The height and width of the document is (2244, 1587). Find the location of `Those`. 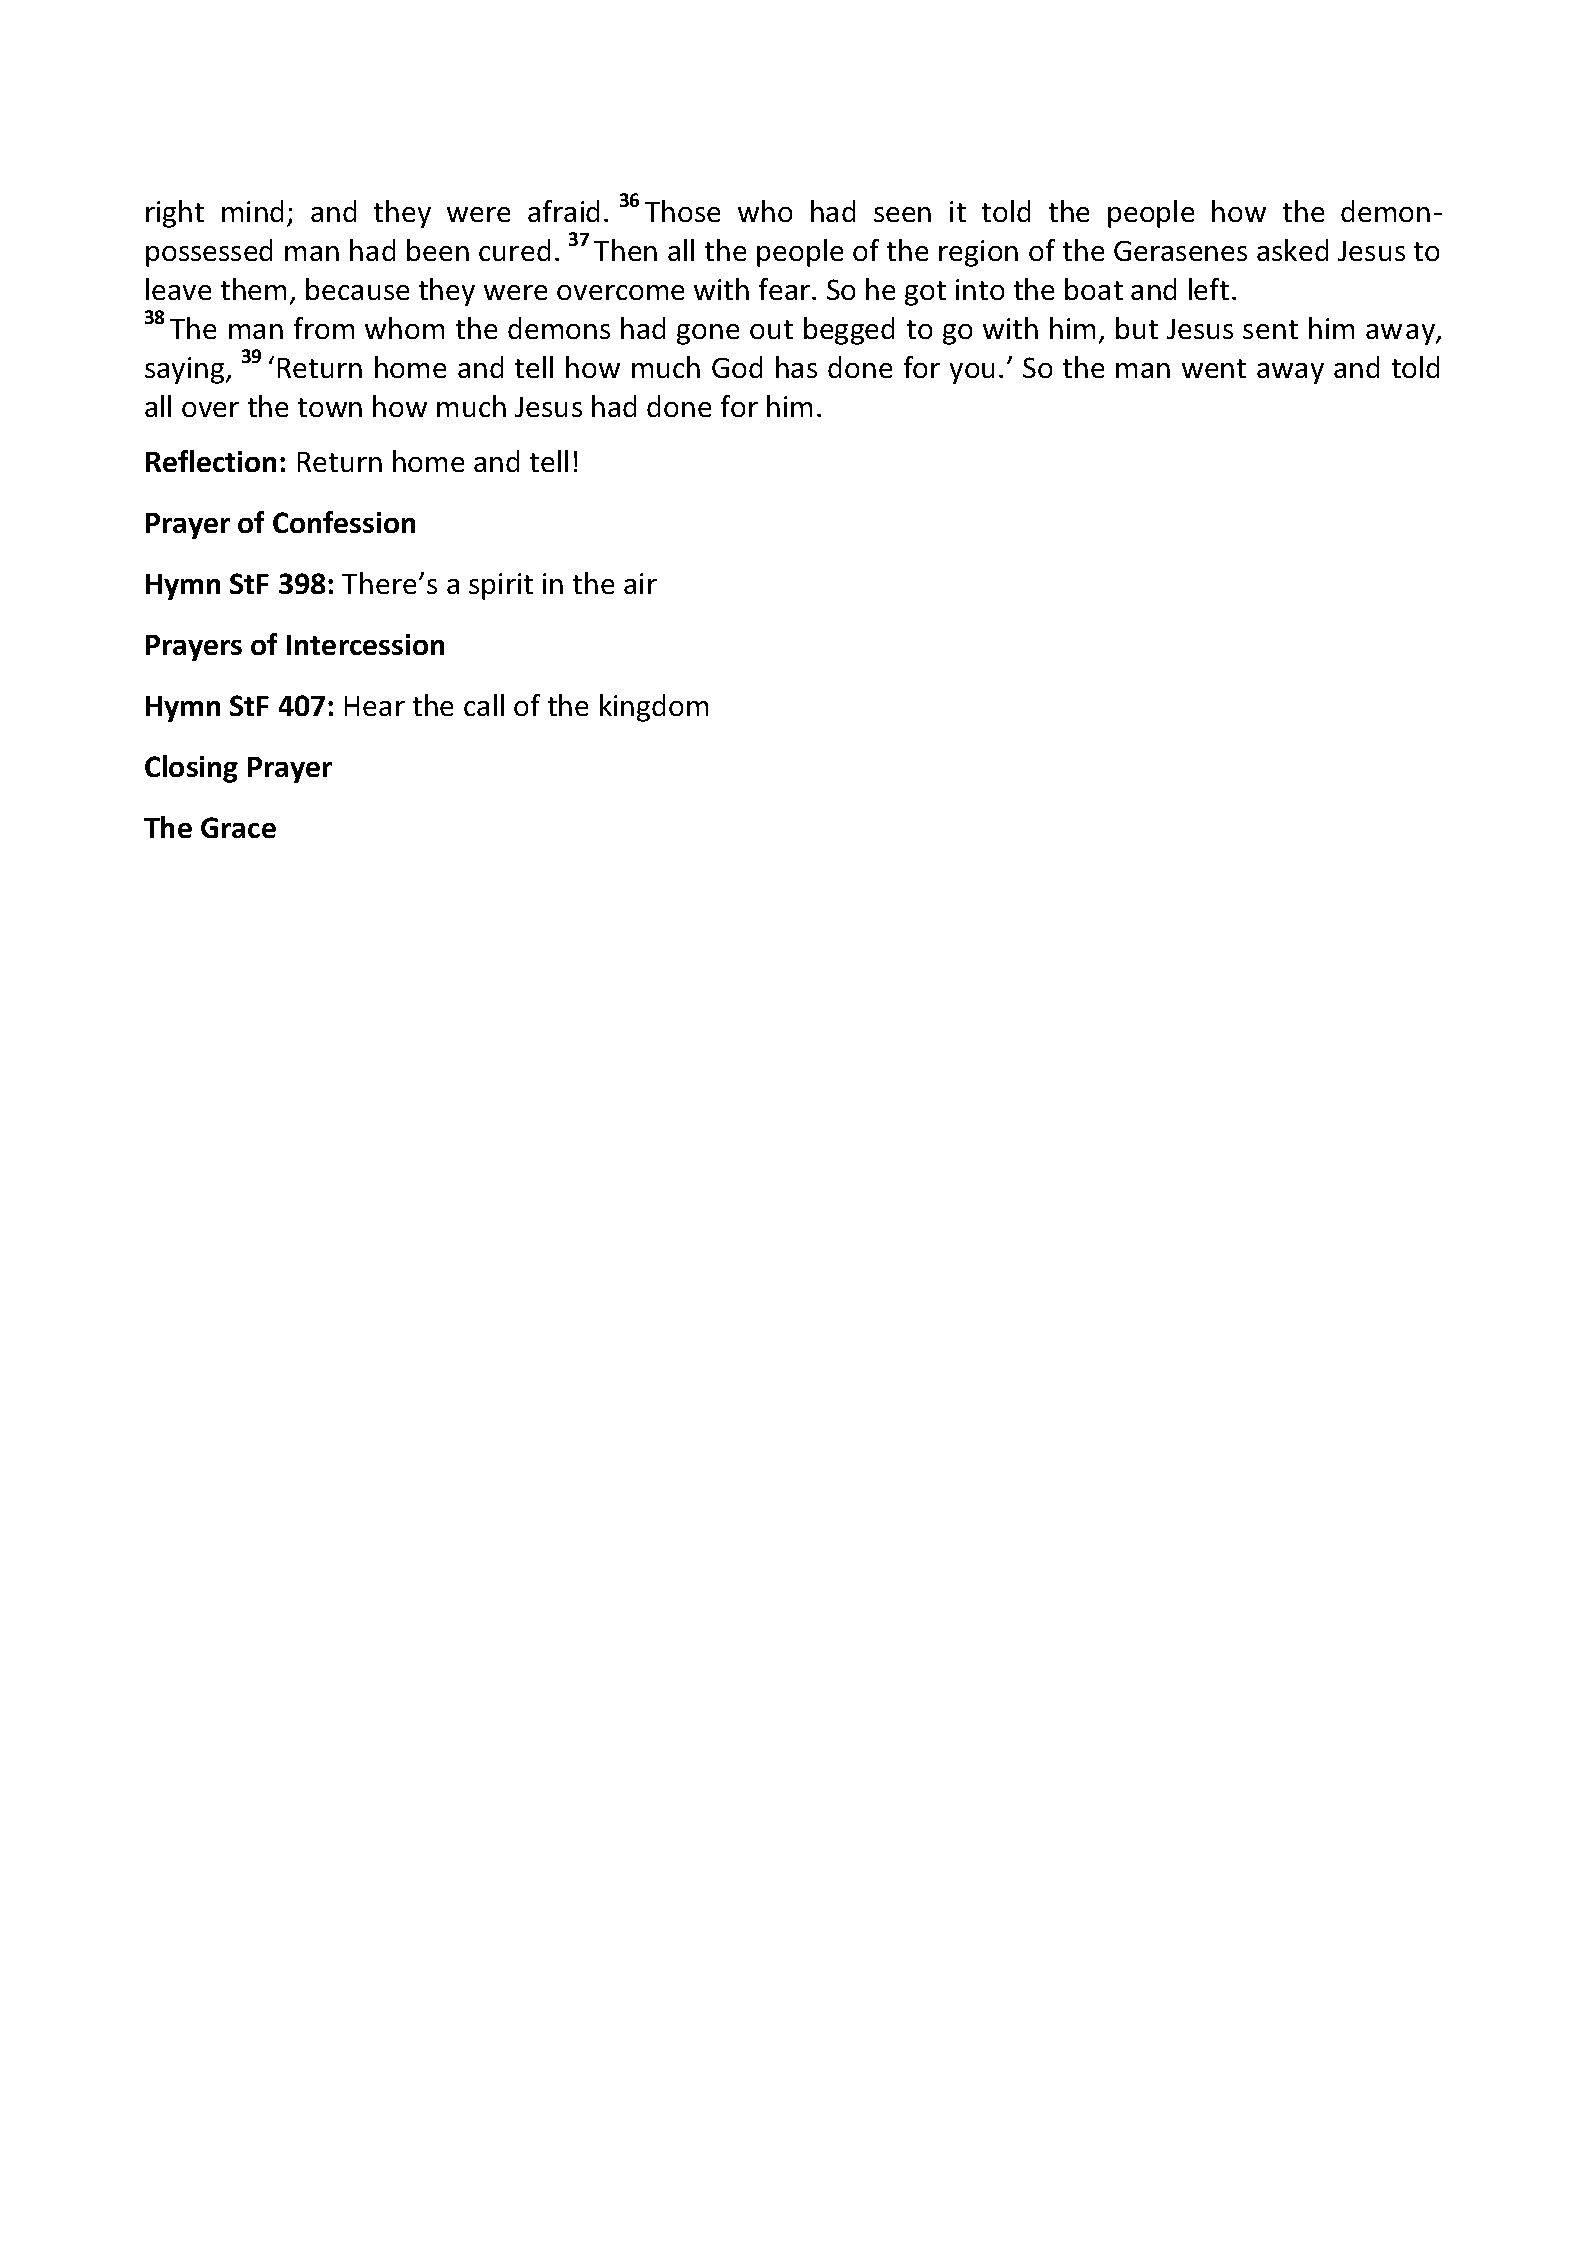

Those is located at coordinates (682, 211).
